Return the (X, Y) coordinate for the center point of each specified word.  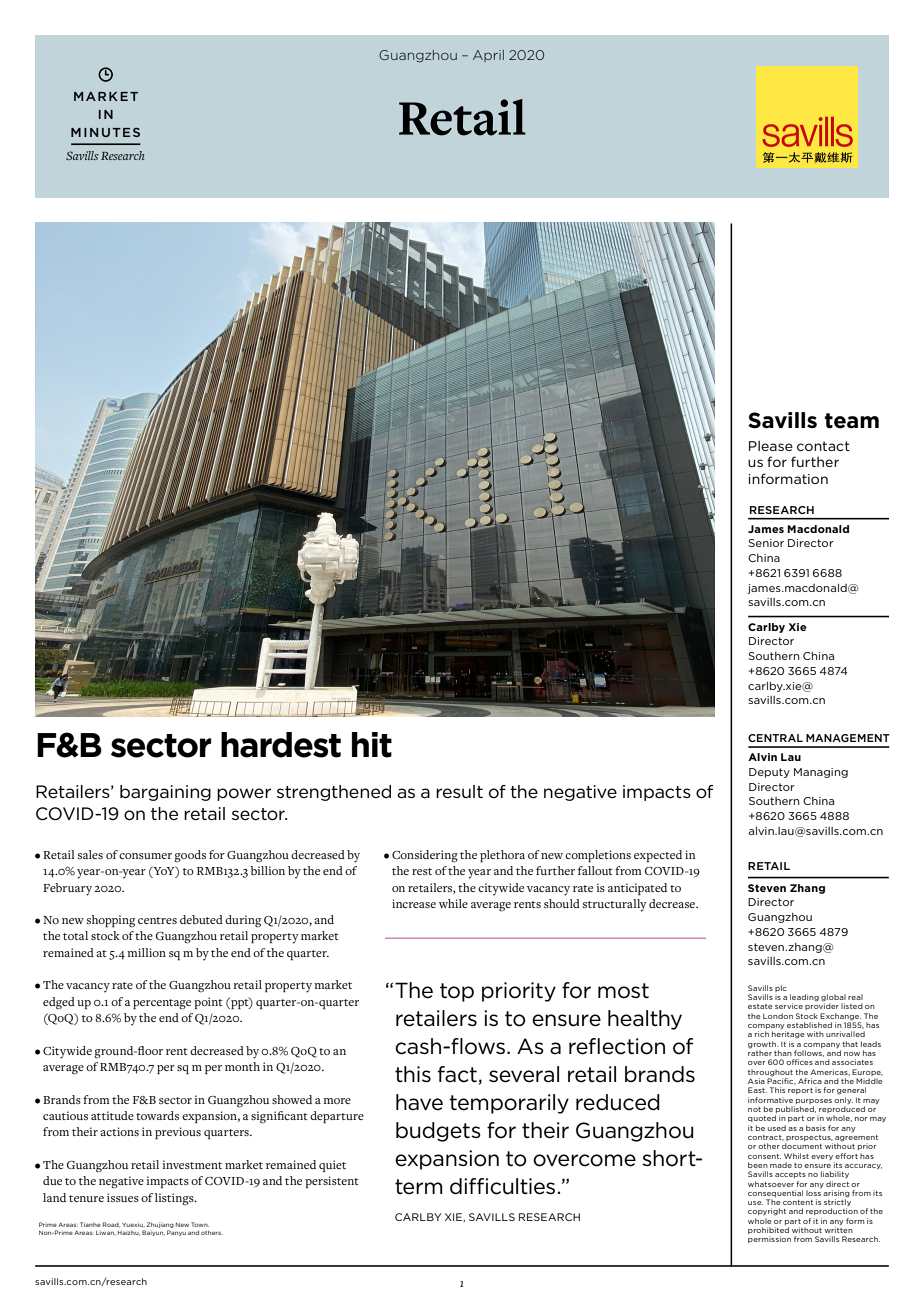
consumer (145, 856)
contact (823, 446)
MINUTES (105, 132)
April (488, 56)
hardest (281, 745)
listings (175, 1199)
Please (771, 446)
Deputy (769, 773)
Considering (425, 856)
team (852, 421)
